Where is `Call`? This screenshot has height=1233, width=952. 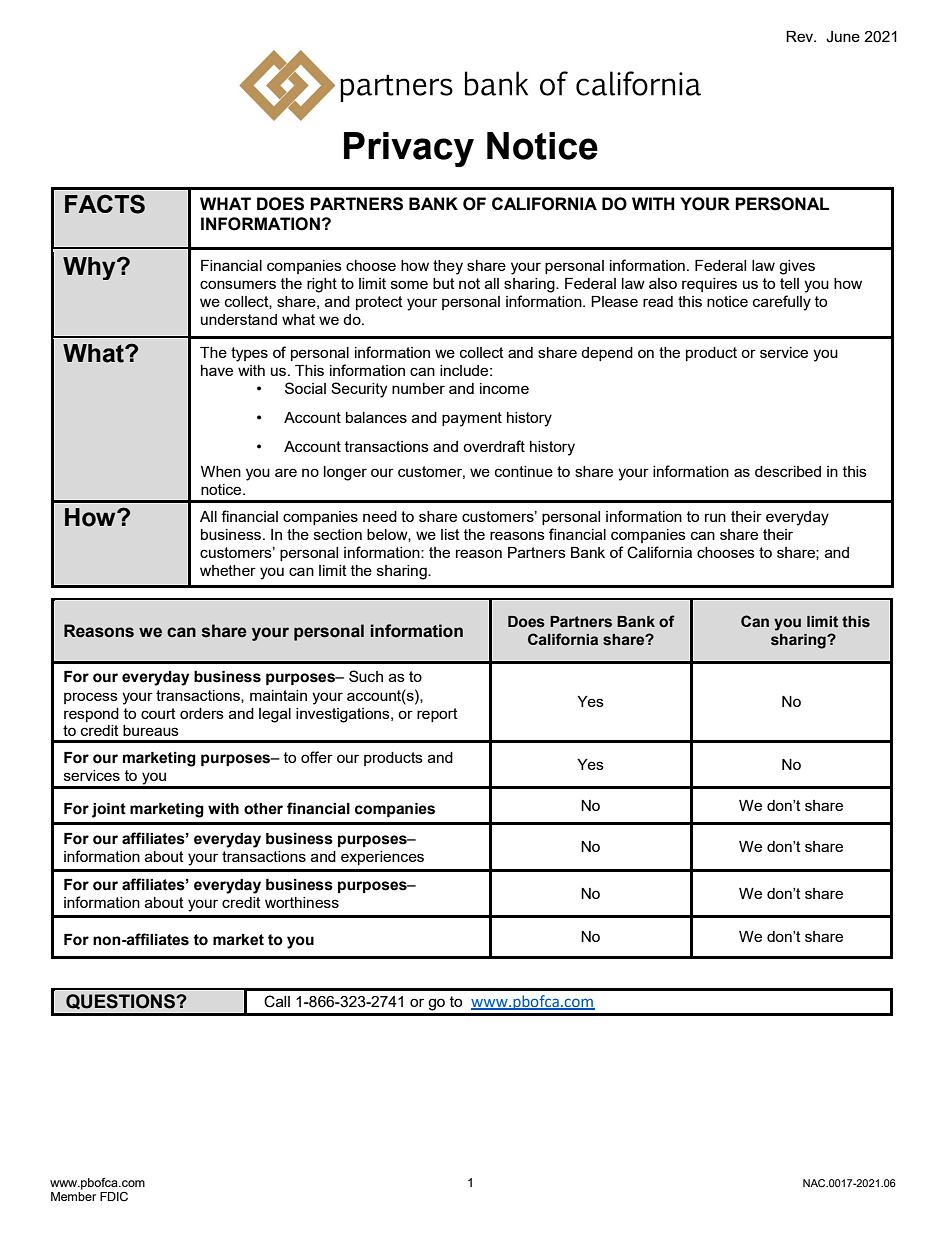
Call is located at coordinates (277, 1001).
